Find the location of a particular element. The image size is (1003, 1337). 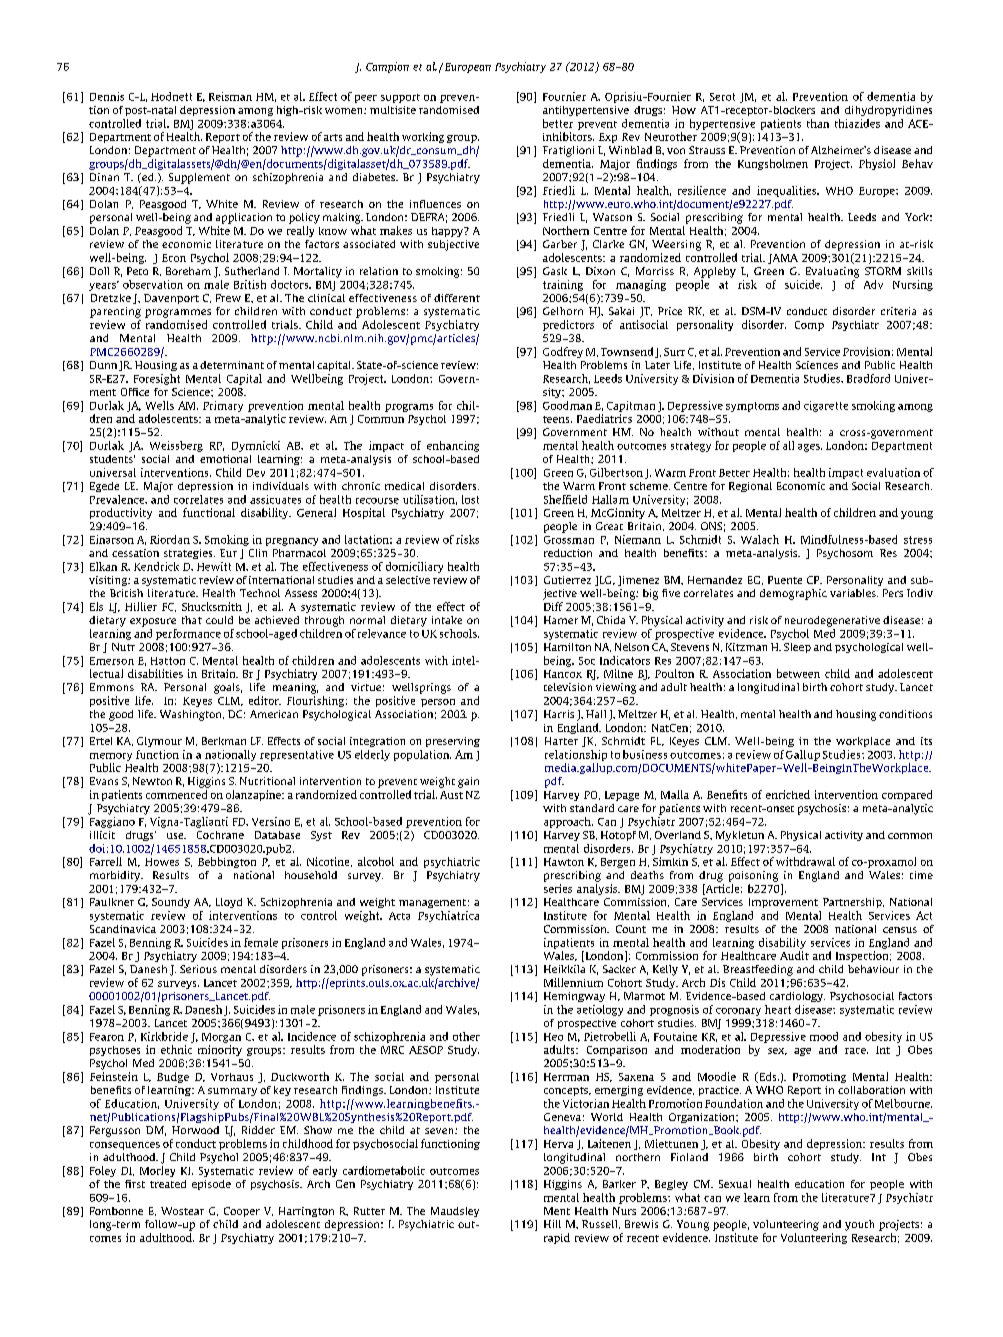

Dennis is located at coordinates (107, 96).
